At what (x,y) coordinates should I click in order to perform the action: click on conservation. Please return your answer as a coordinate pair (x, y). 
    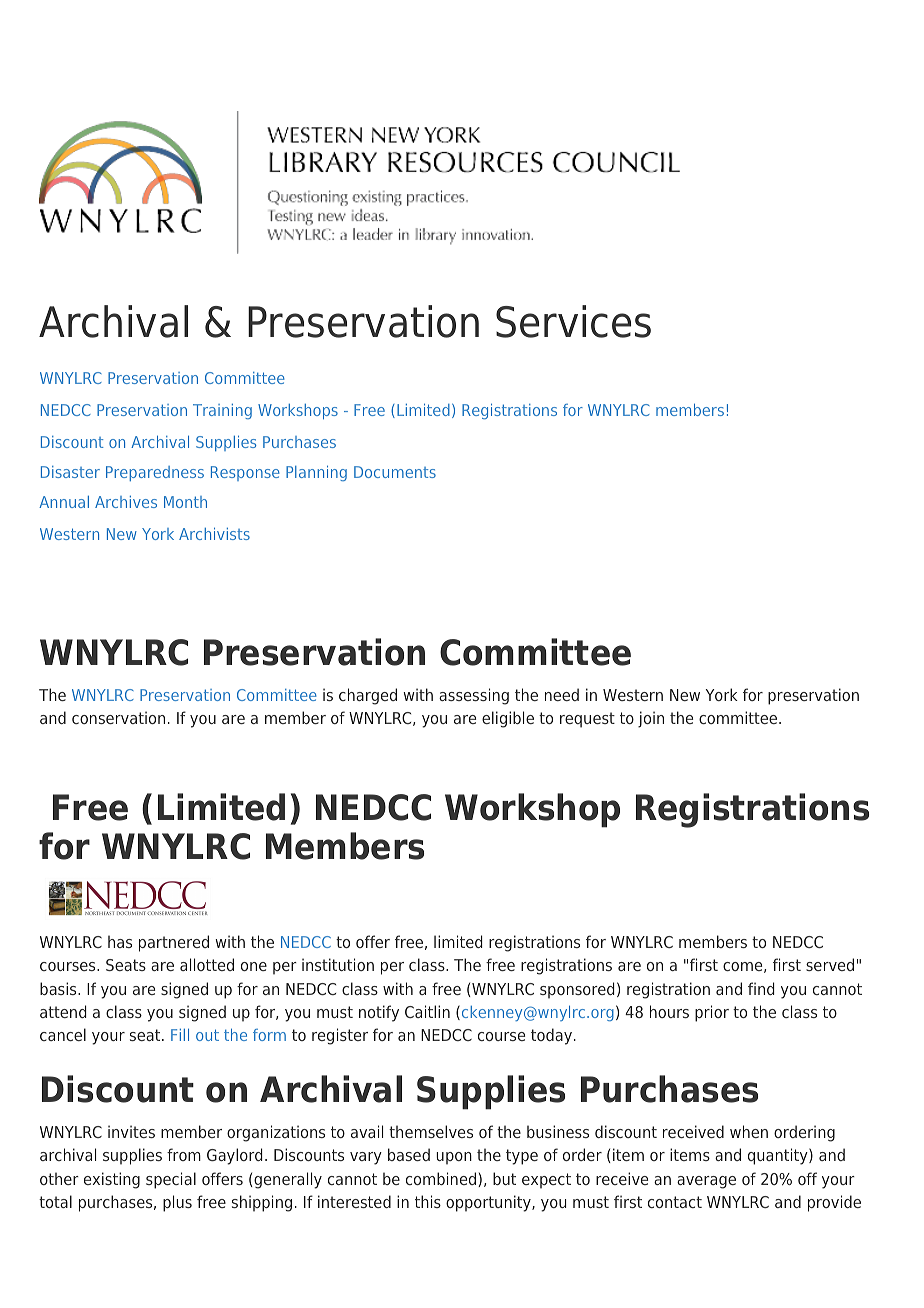
    Looking at the image, I should click on (118, 717).
